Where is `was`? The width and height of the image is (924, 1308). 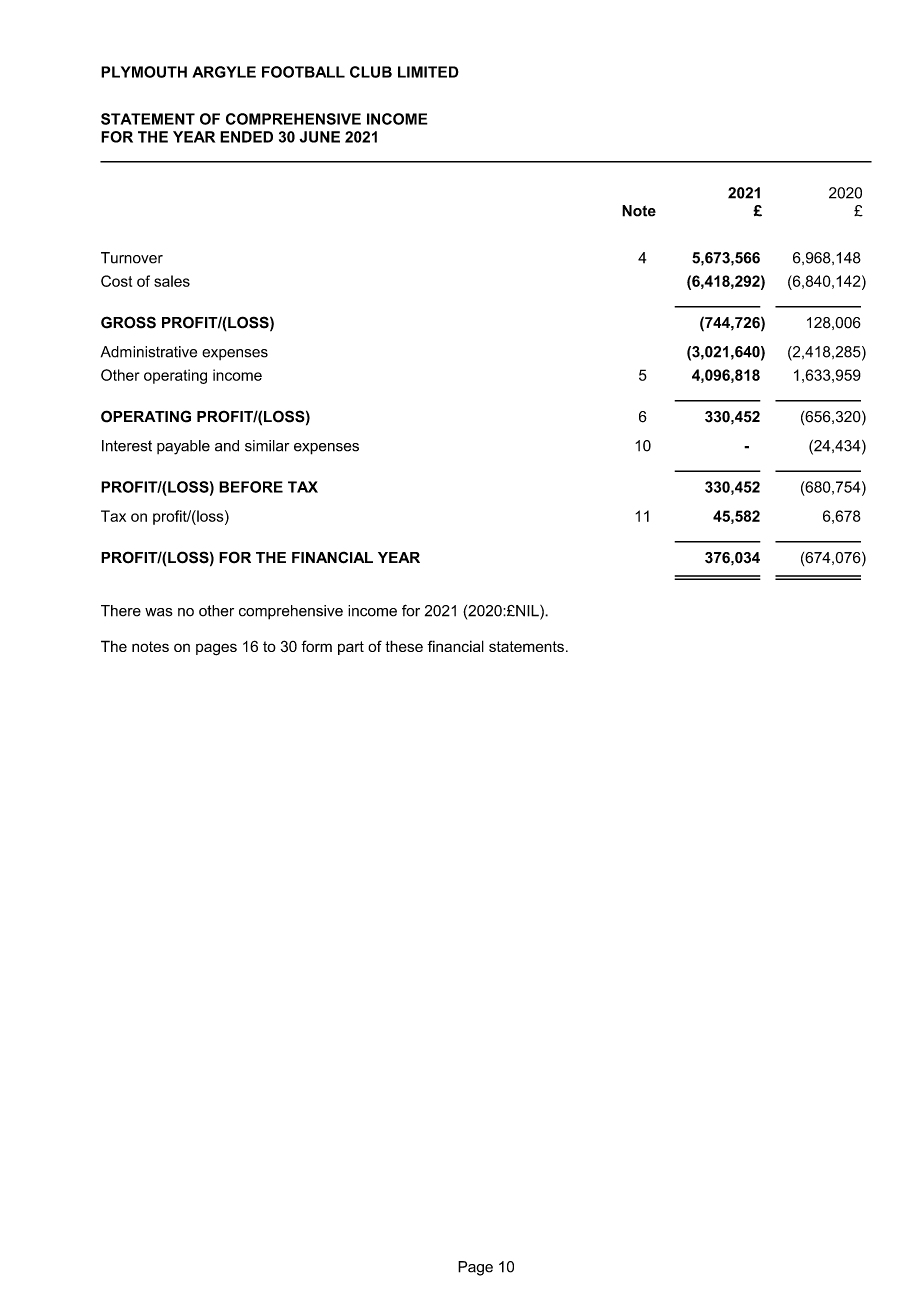 was is located at coordinates (159, 612).
